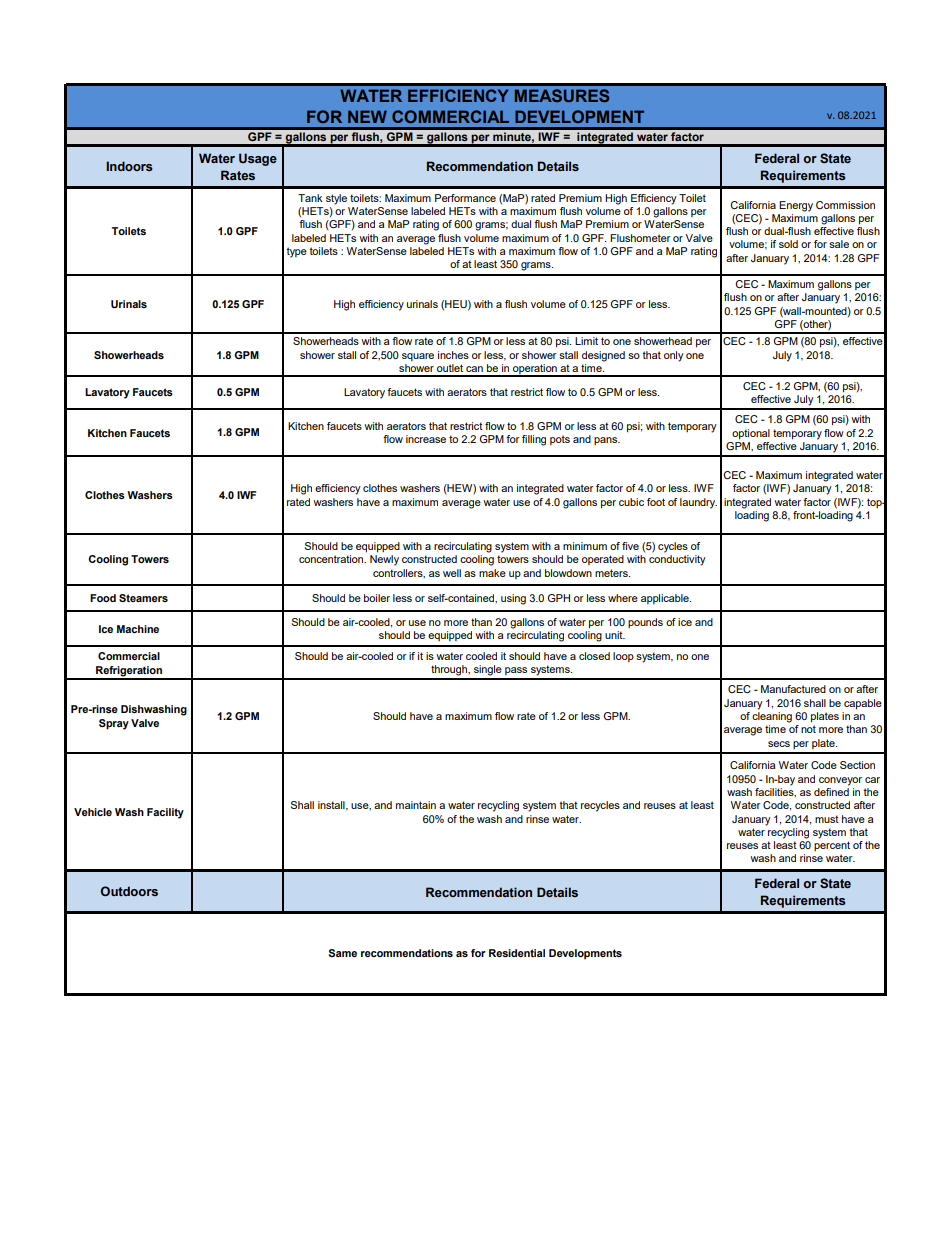 Image resolution: width=952 pixels, height=1233 pixels. Describe the element at coordinates (513, 599) in the page. I see `using` at that location.
